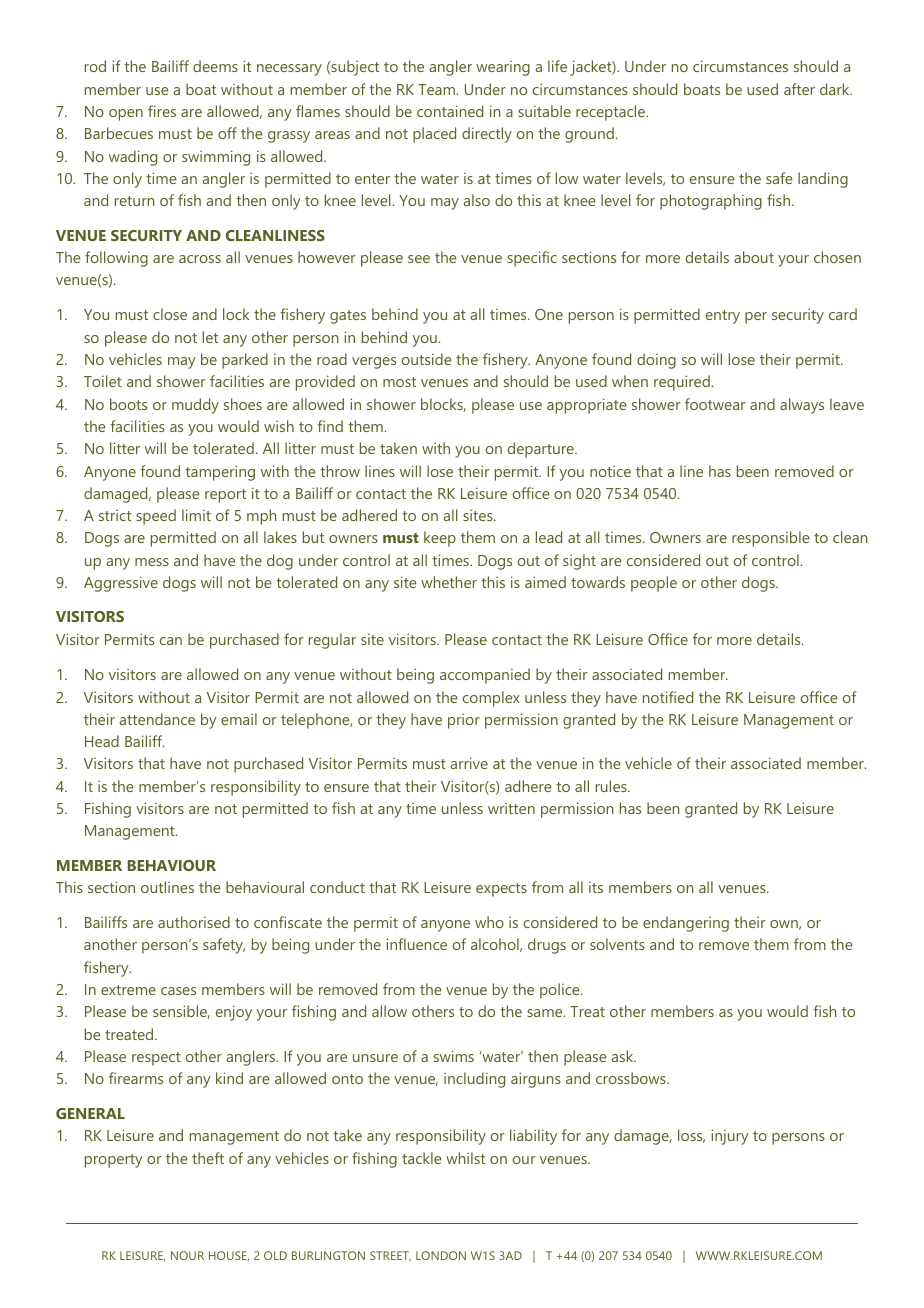 The image size is (924, 1308). I want to click on expects, so click(501, 890).
